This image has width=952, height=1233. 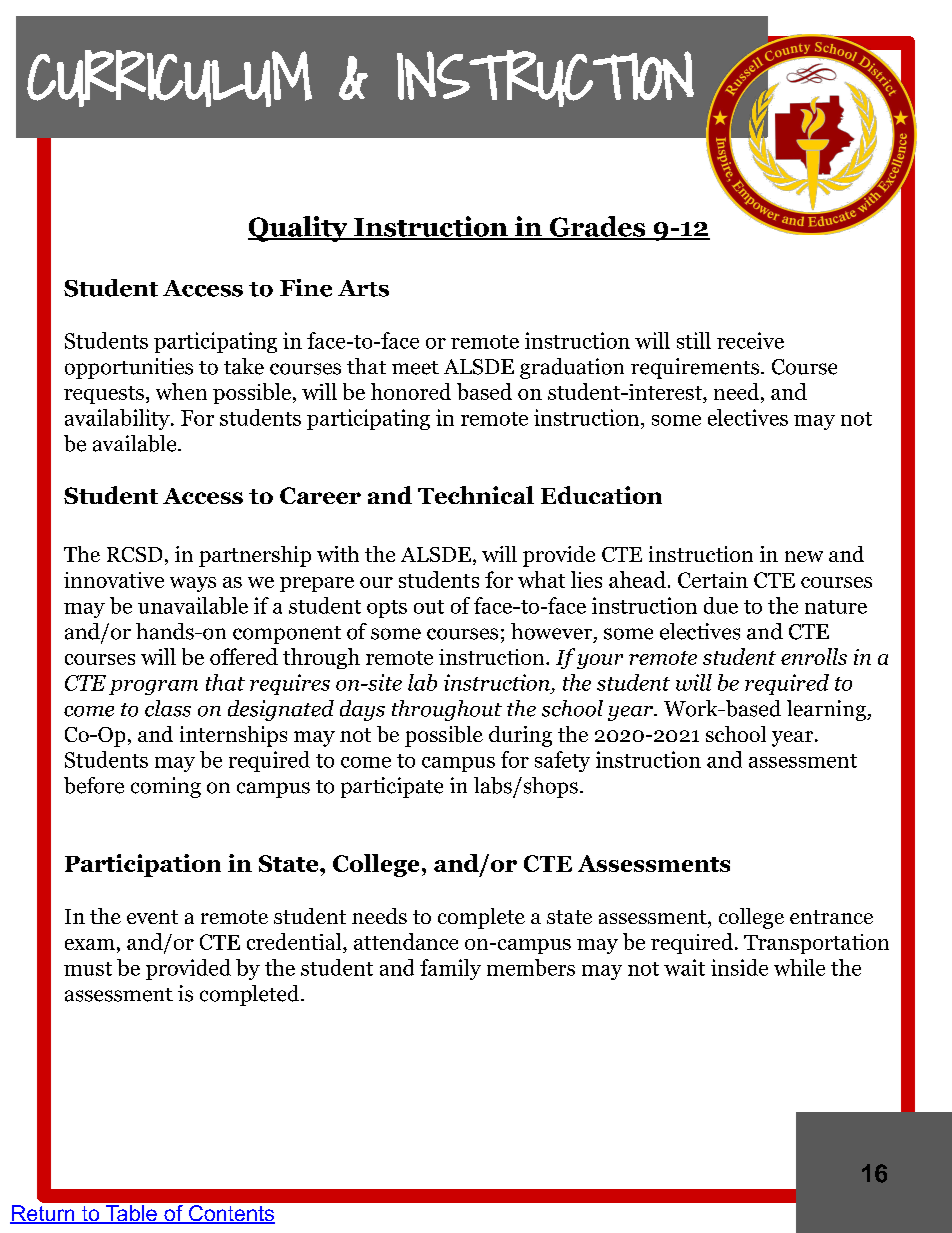 I want to click on event, so click(x=152, y=917).
